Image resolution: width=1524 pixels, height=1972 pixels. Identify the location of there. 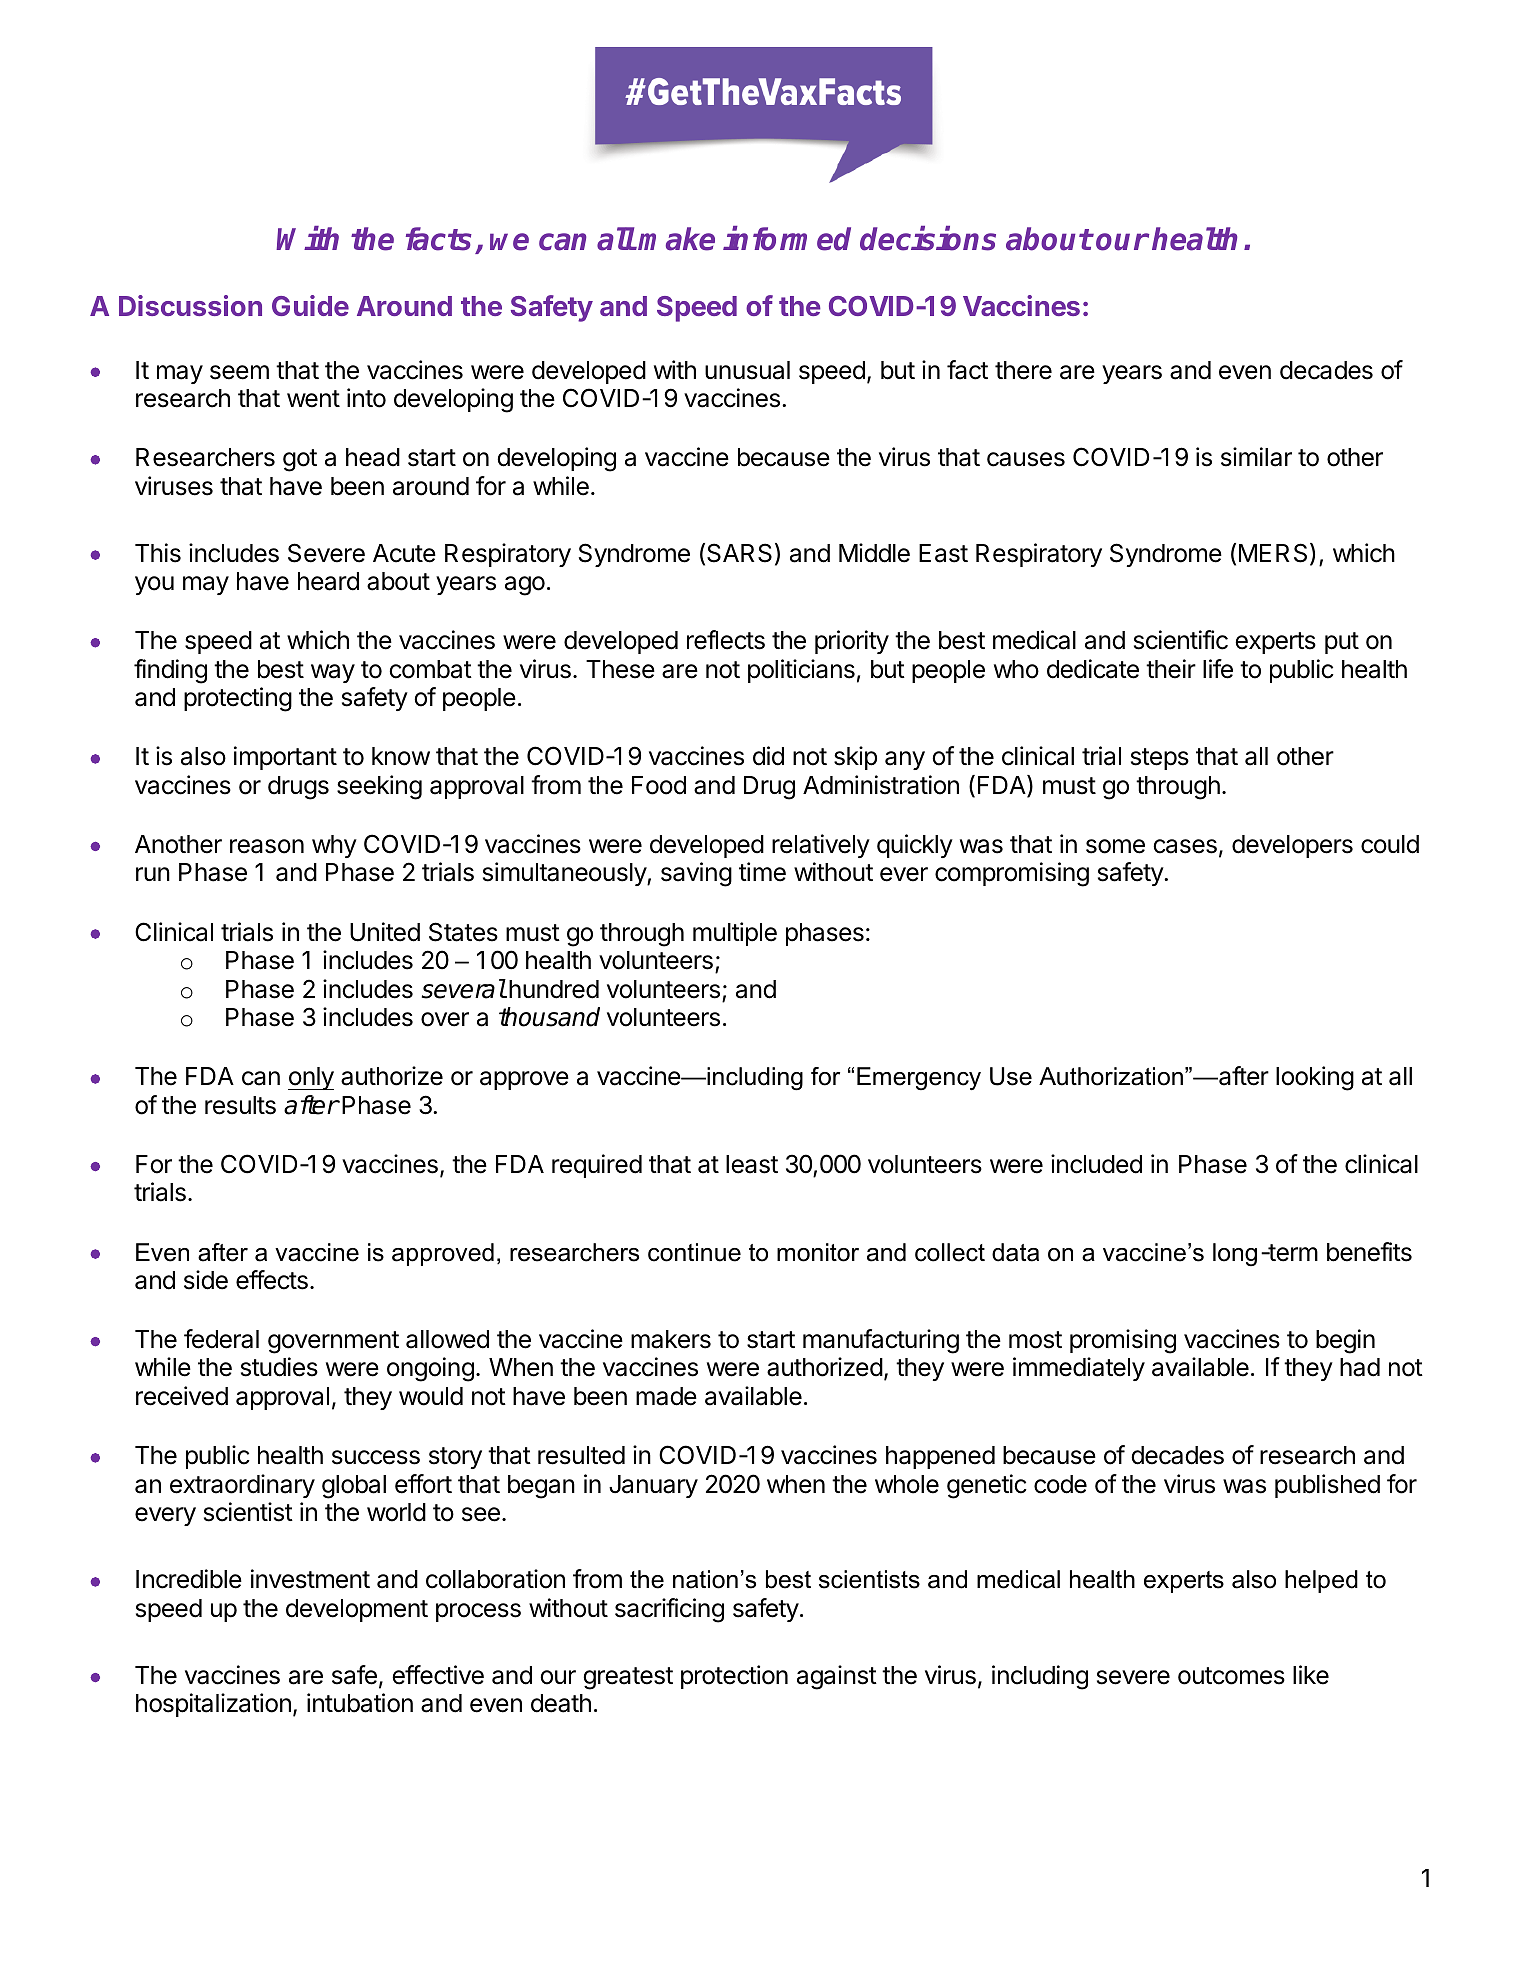
(1023, 370).
